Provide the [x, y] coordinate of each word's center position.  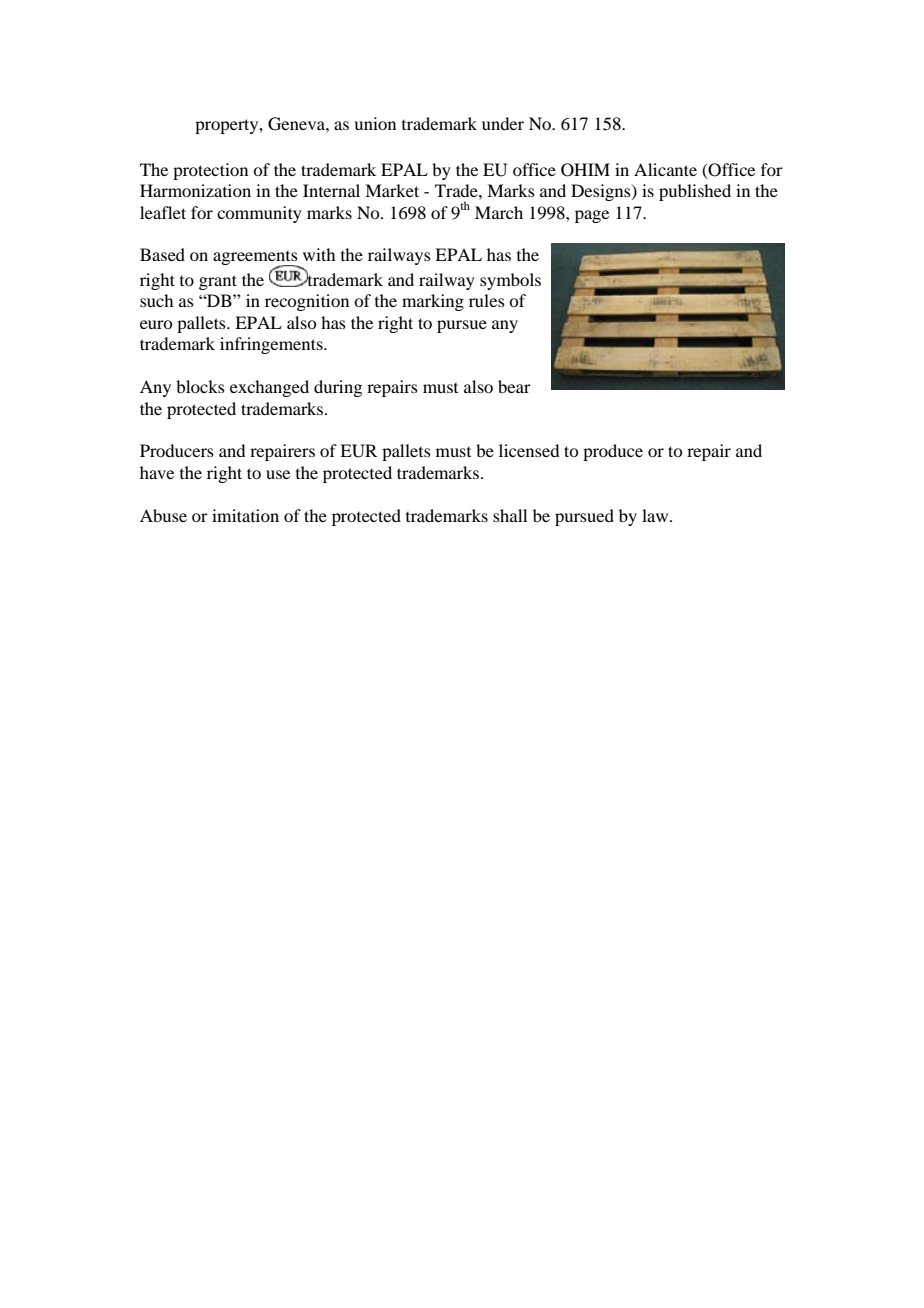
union [375, 123]
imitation [245, 515]
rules [487, 300]
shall [510, 515]
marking [433, 302]
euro [156, 324]
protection [210, 171]
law [656, 515]
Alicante [665, 169]
